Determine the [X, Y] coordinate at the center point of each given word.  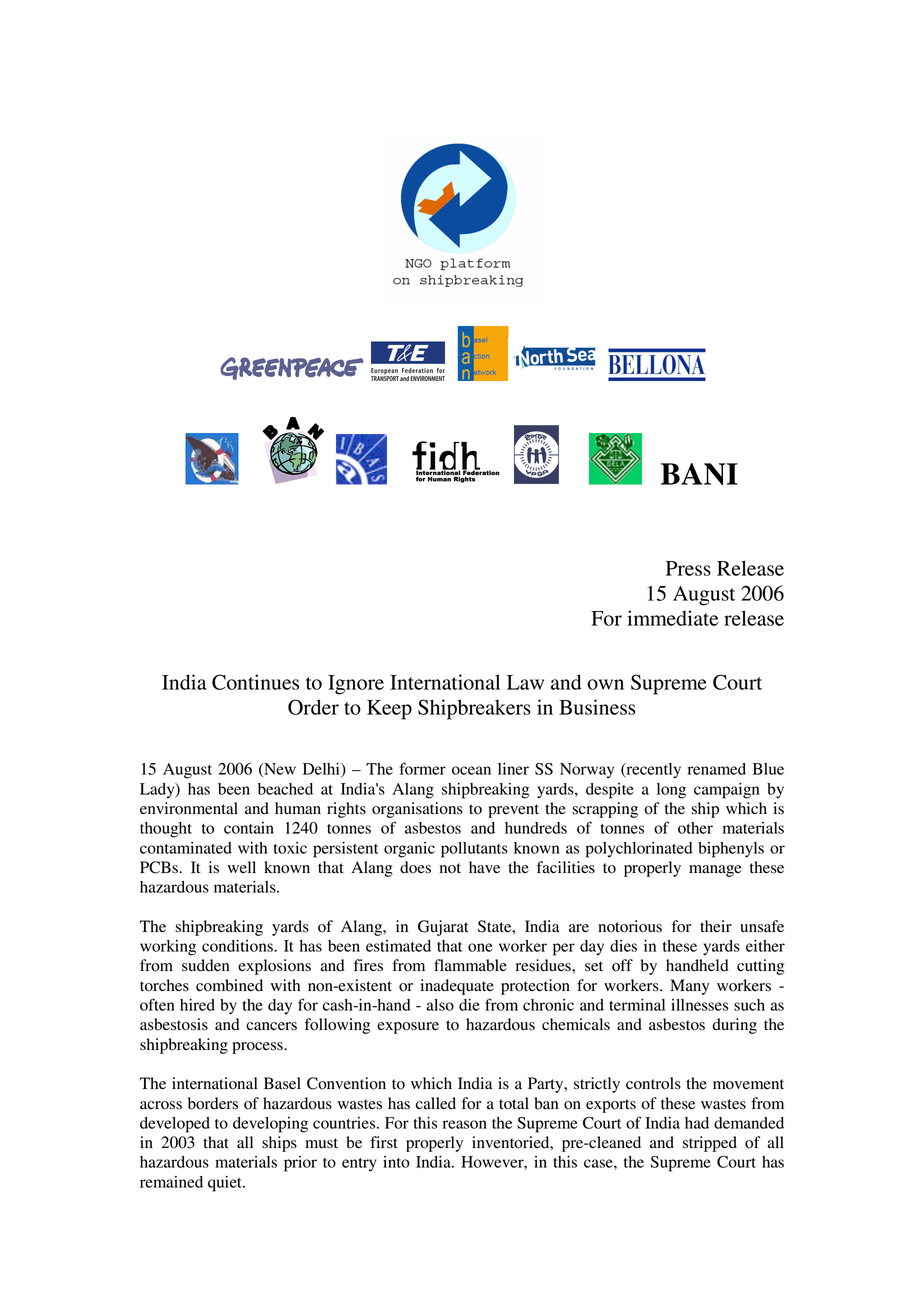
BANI [699, 474]
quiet [226, 1184]
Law [525, 682]
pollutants [474, 850]
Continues [255, 682]
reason [465, 1124]
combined [229, 985]
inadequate [457, 987]
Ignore [356, 685]
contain [249, 828]
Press [688, 568]
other [695, 828]
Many [689, 987]
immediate [673, 618]
